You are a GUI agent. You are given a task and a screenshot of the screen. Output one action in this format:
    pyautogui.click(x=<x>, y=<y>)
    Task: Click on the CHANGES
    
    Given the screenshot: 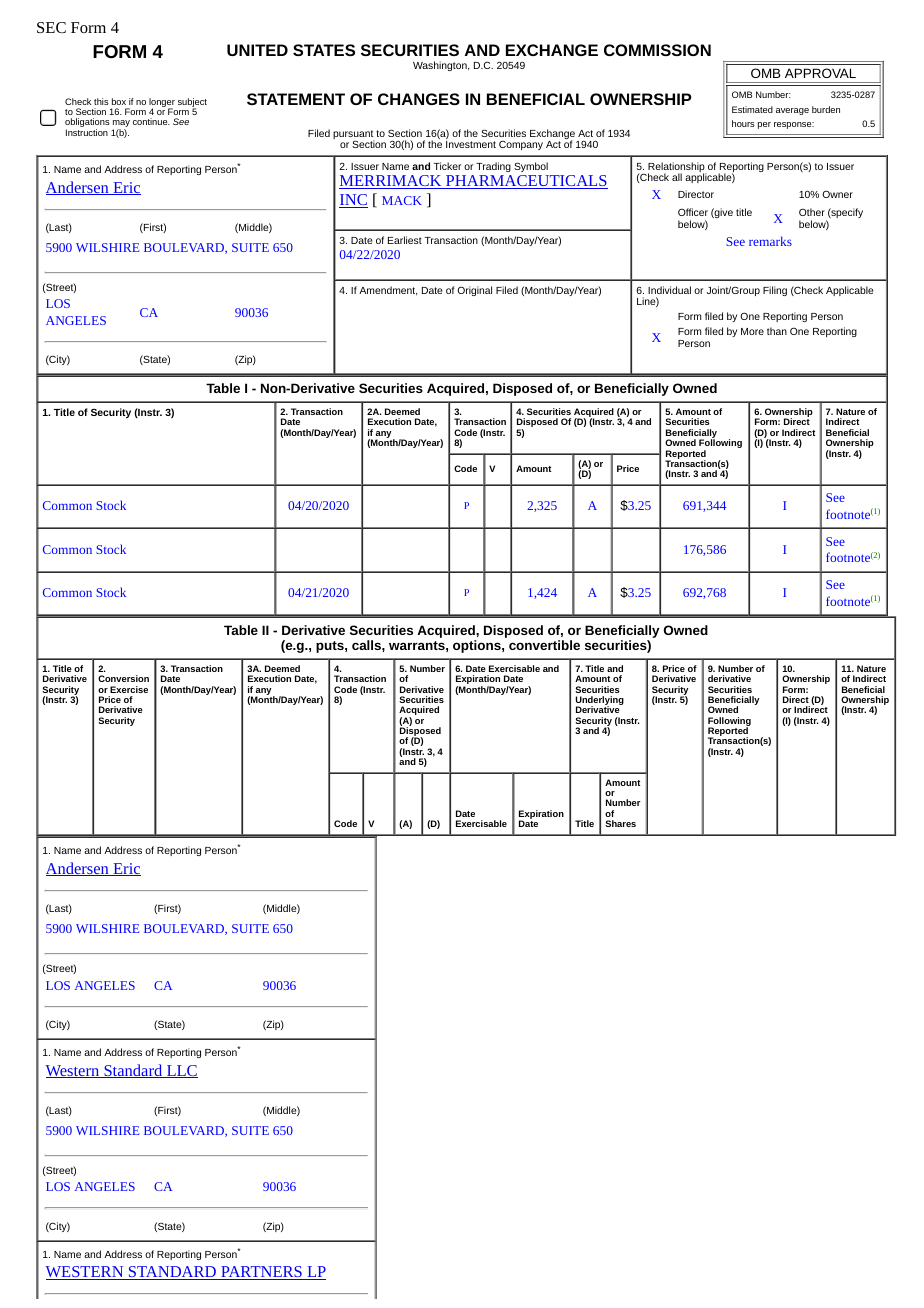 What is the action you would take?
    pyautogui.click(x=419, y=99)
